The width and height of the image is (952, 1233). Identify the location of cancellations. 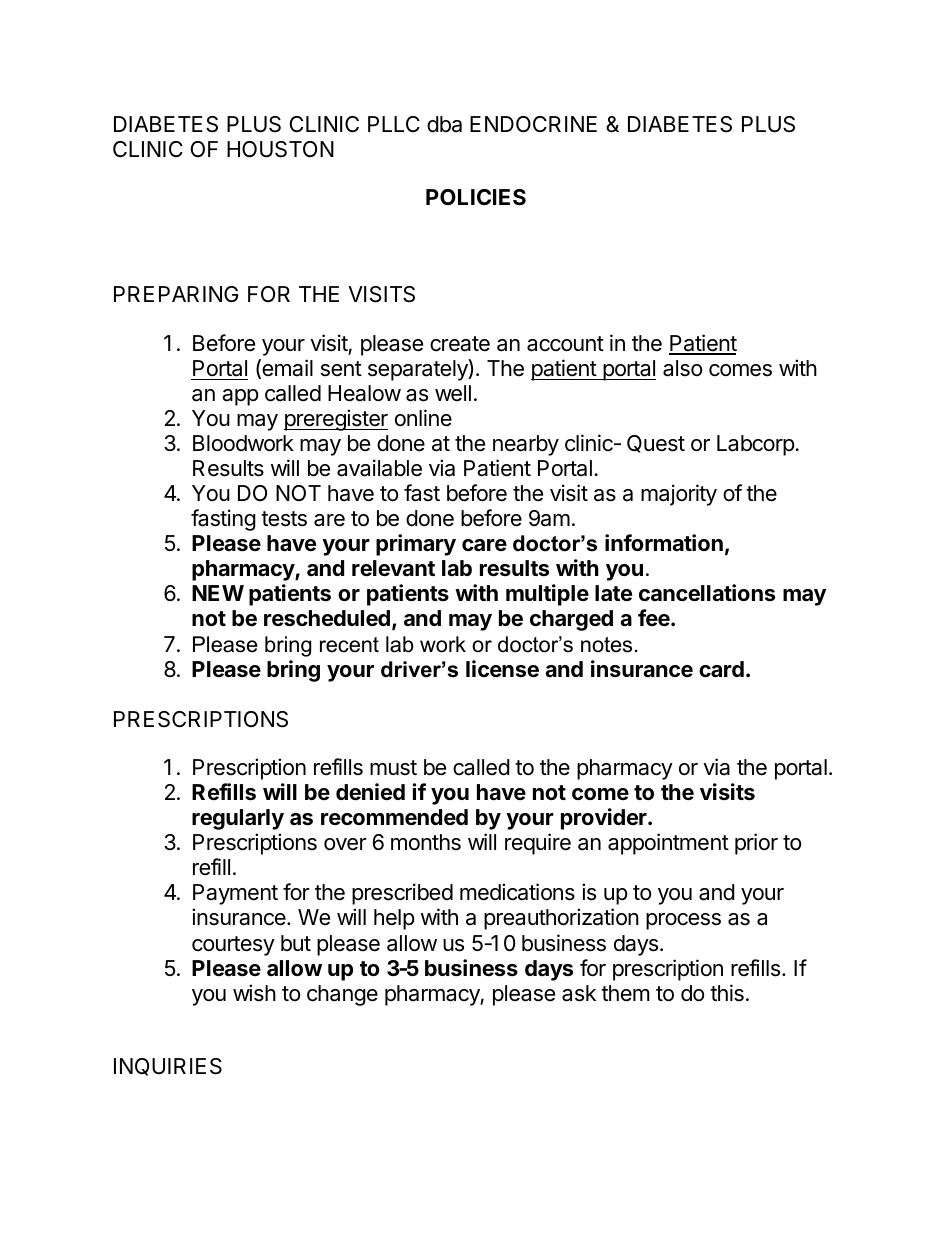
(707, 593).
